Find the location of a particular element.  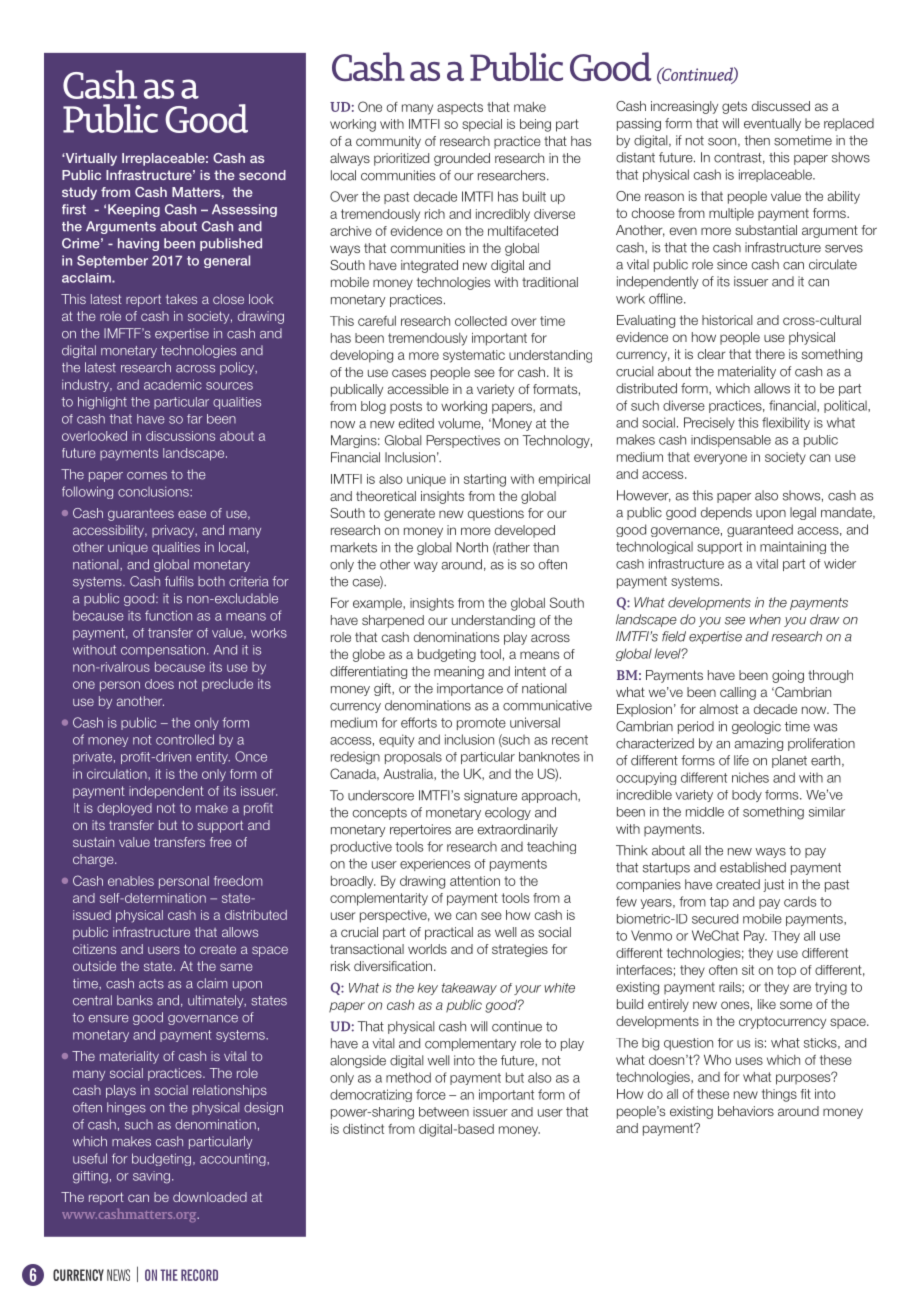

between is located at coordinates (444, 1112).
